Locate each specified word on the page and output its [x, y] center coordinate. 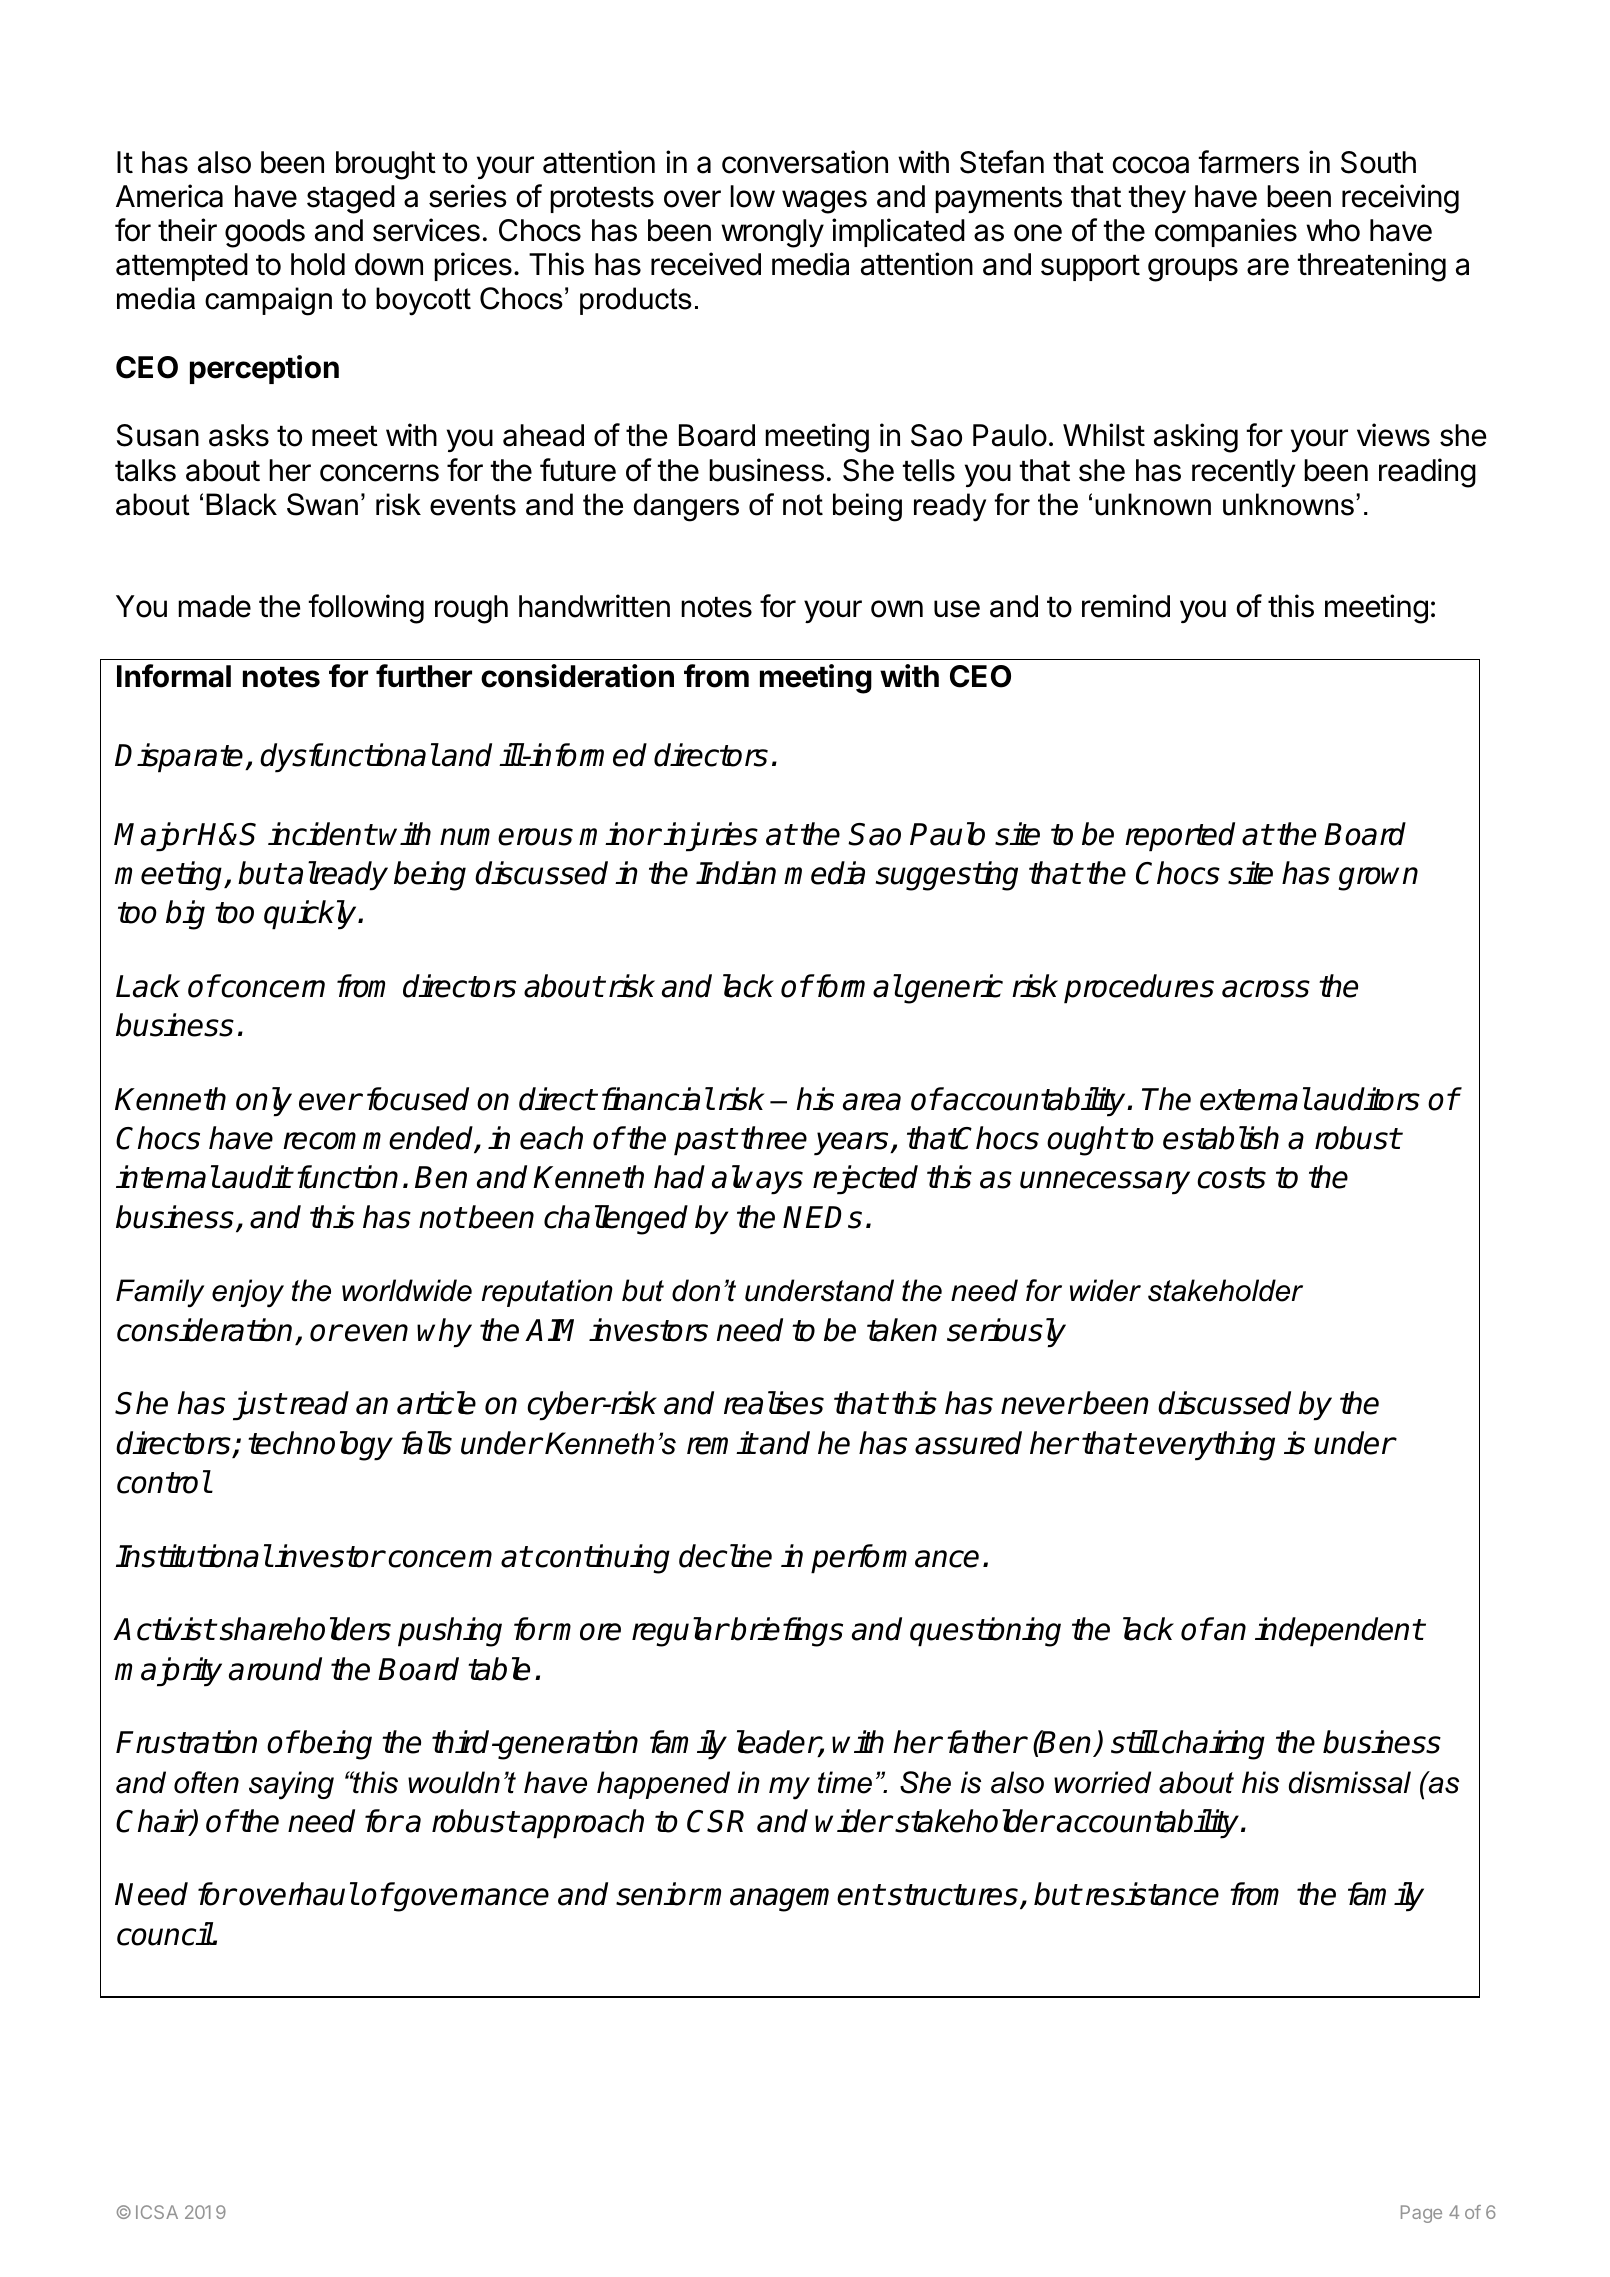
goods [265, 233]
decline [725, 1556]
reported [1180, 837]
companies [1226, 232]
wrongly [772, 233]
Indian [736, 873]
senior [659, 1894]
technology [320, 1446]
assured [968, 1443]
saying [291, 1785]
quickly [311, 915]
